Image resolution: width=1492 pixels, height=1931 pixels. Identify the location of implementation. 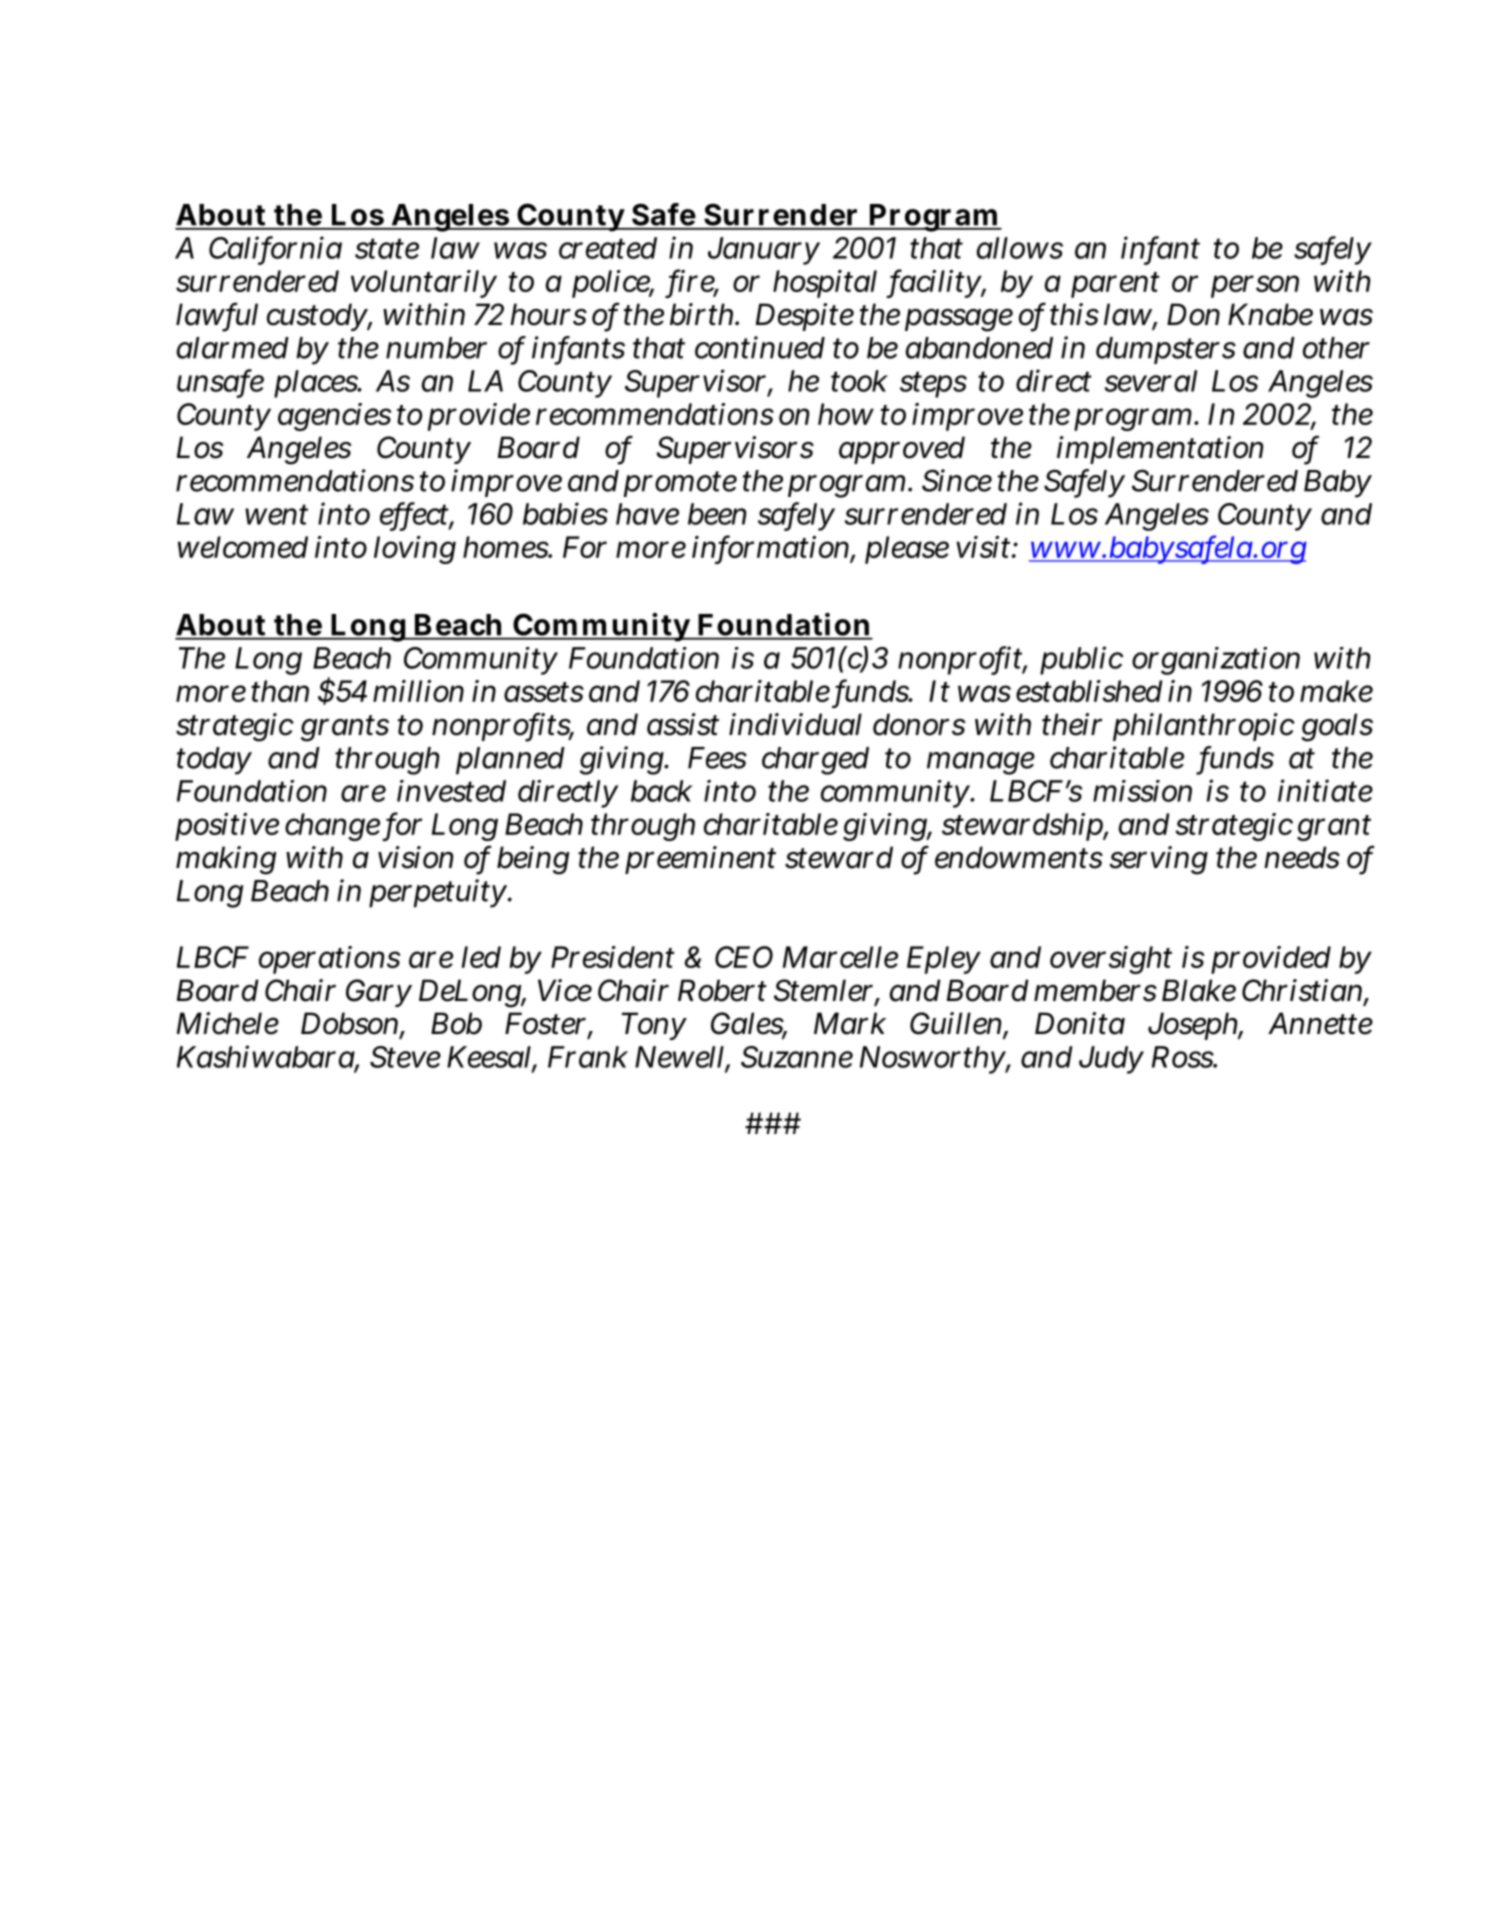
(1160, 450).
